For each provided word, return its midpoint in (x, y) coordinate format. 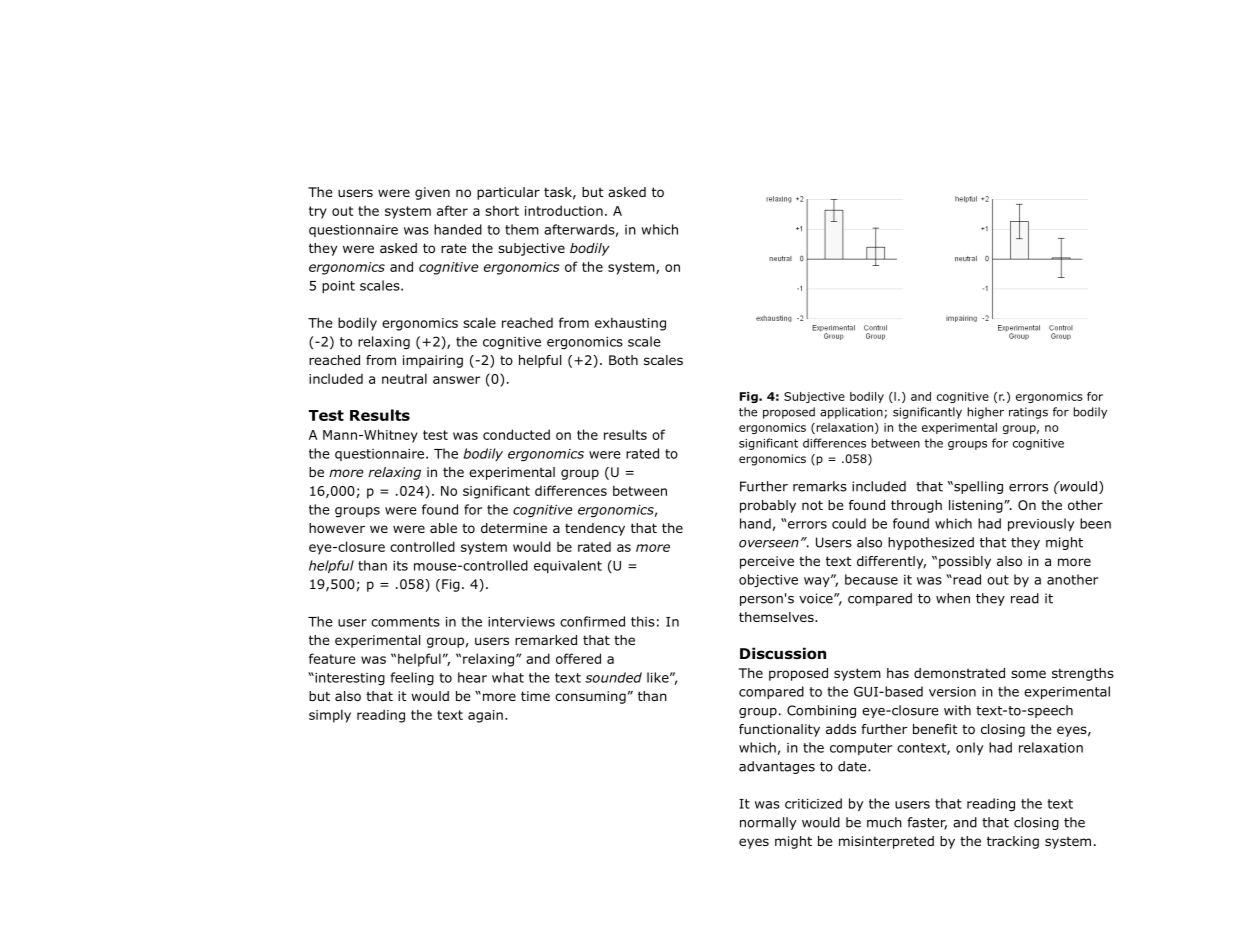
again (485, 716)
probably (768, 506)
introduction (564, 210)
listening (977, 506)
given (432, 193)
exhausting (630, 324)
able (443, 528)
